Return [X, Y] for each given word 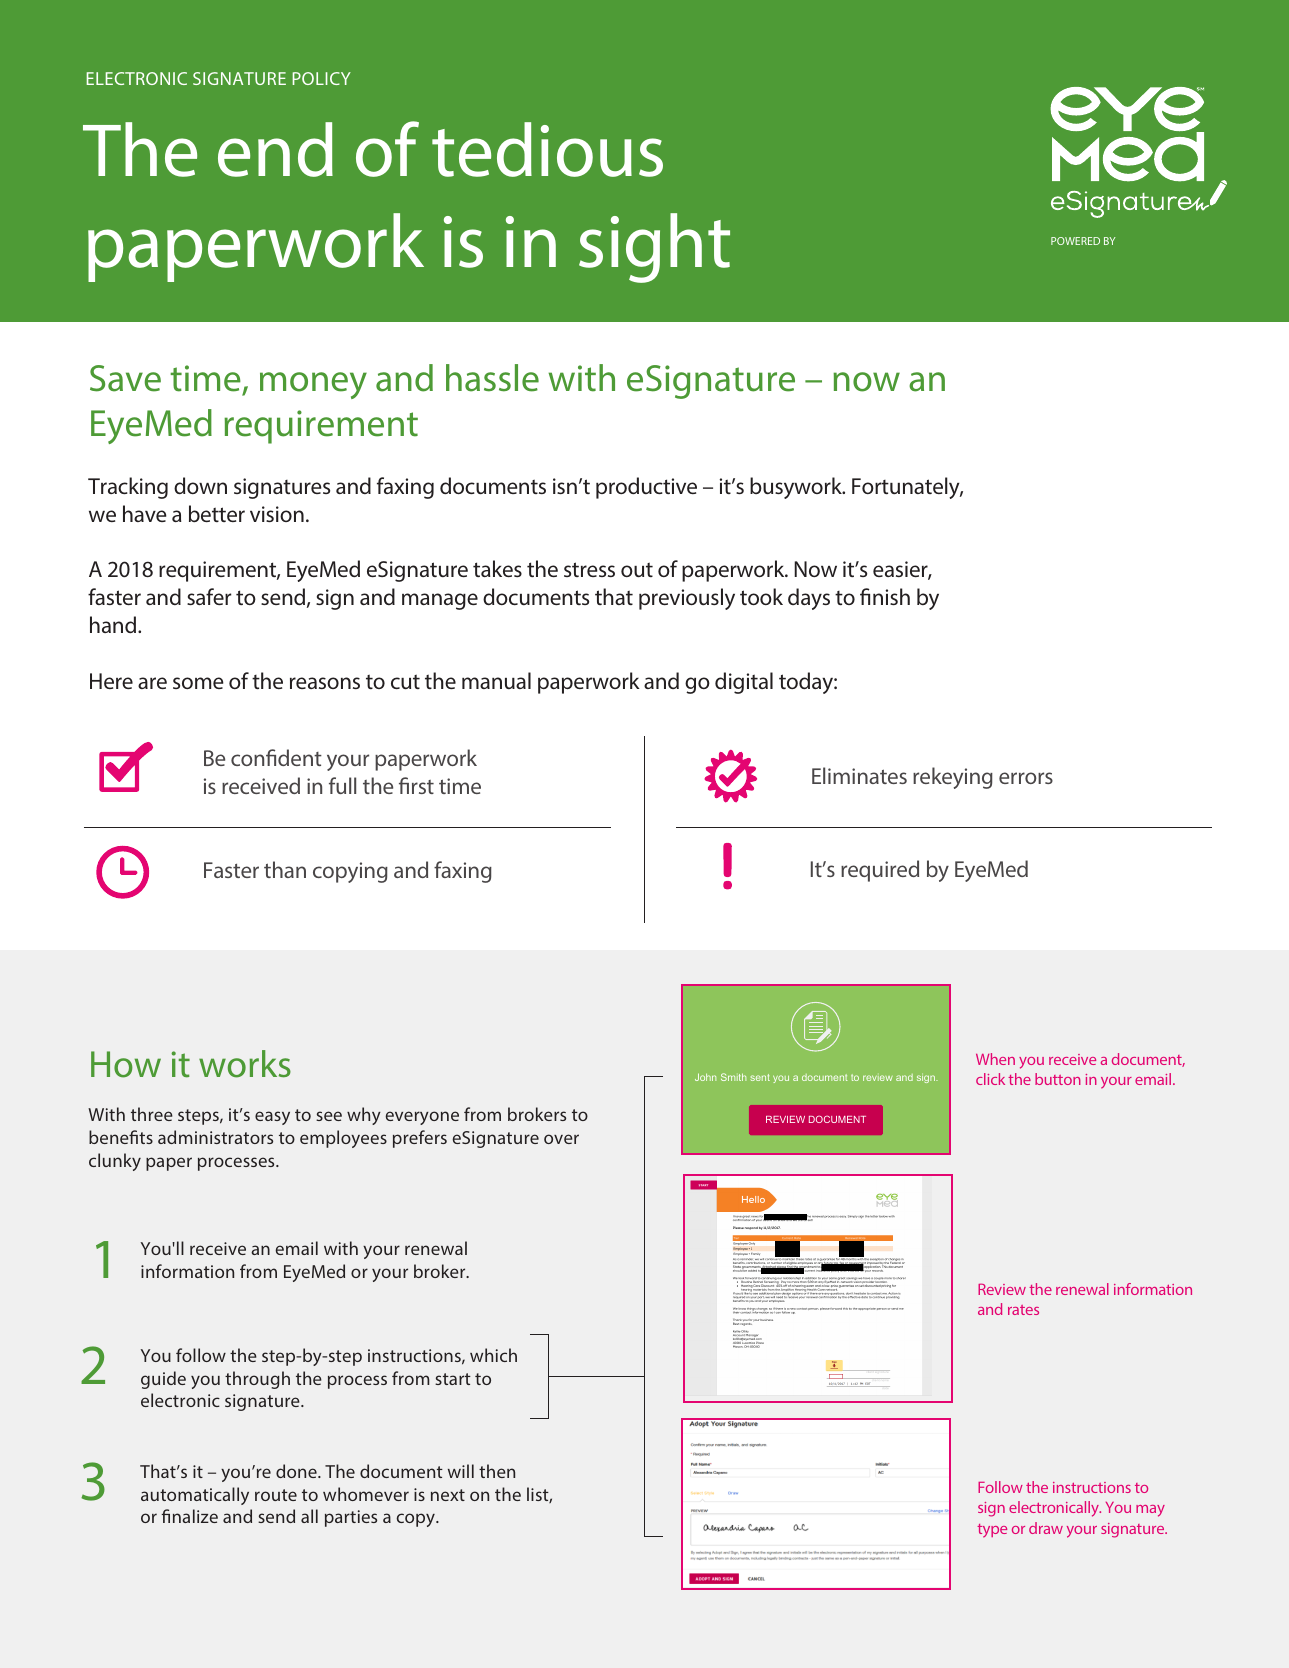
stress [589, 569]
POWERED [1075, 241]
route [276, 1495]
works [245, 1064]
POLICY [321, 78]
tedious [547, 149]
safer [209, 596]
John [705, 1077]
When [995, 1059]
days [809, 599]
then [497, 1471]
